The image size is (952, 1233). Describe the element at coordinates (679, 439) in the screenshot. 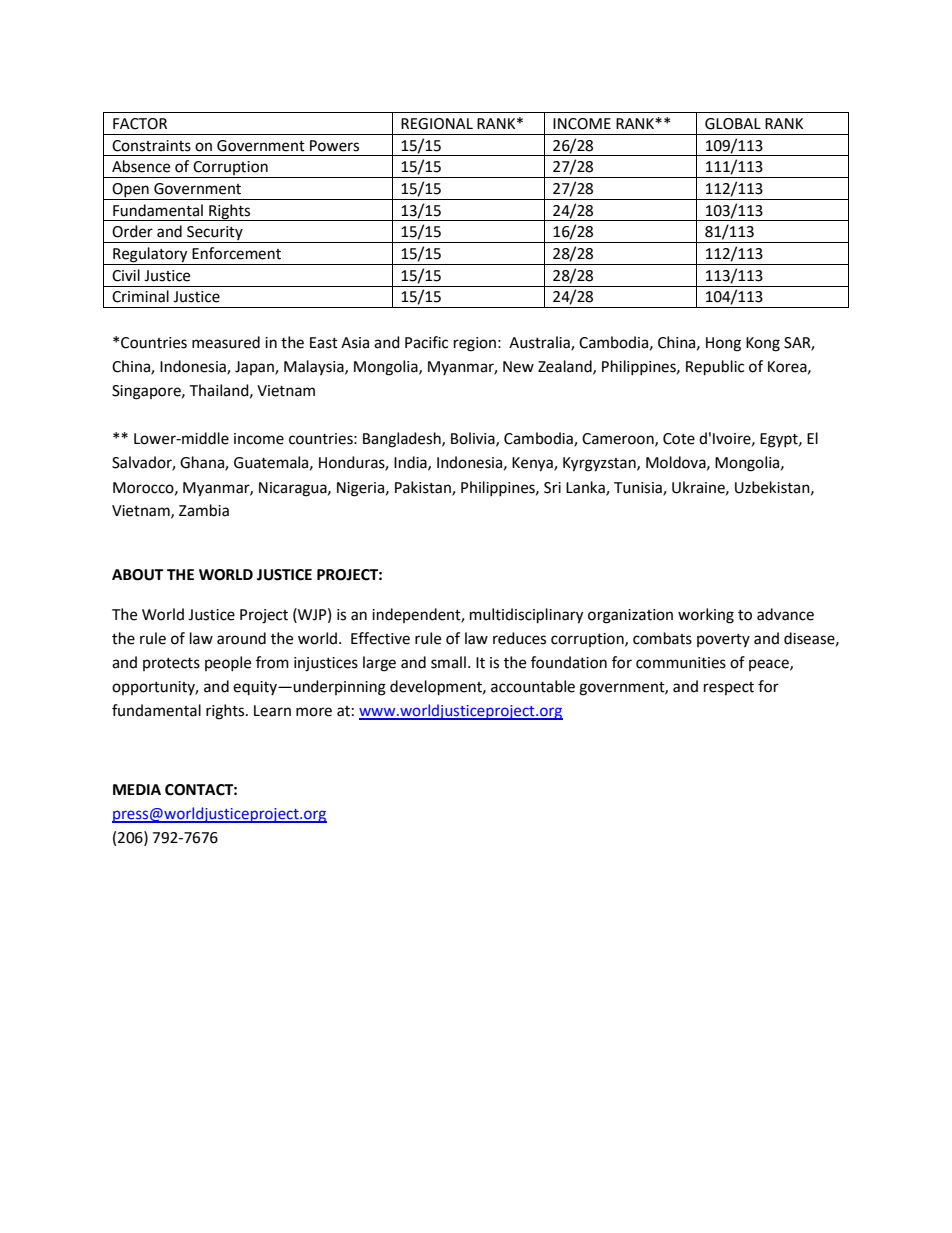

I see `Cote` at that location.
